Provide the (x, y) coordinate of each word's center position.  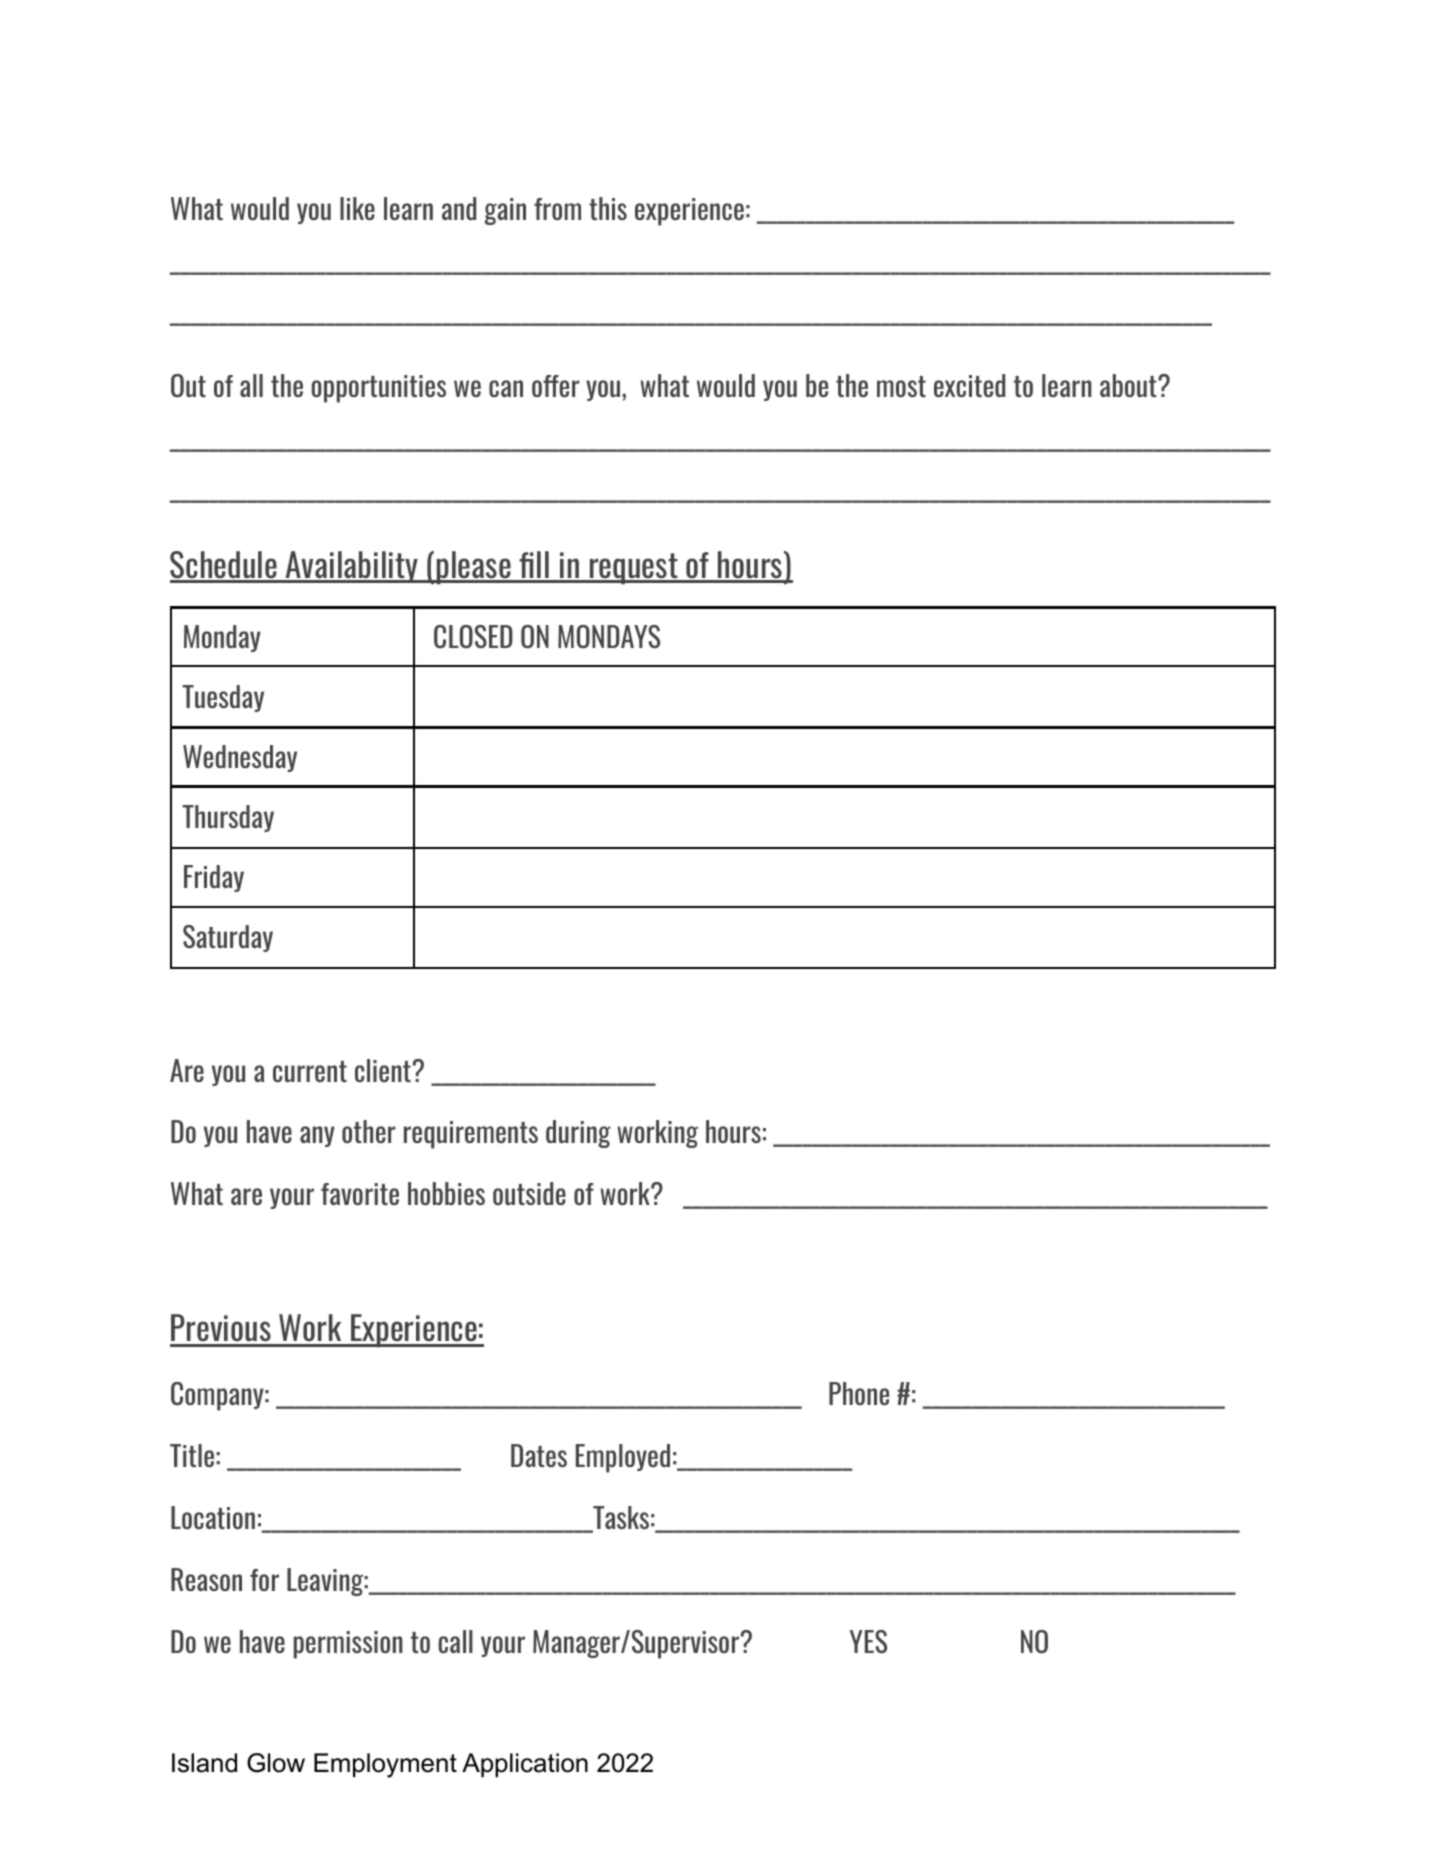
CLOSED (473, 636)
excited (969, 385)
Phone (859, 1393)
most (901, 386)
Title (192, 1455)
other (368, 1131)
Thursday (228, 818)
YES (868, 1641)
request (634, 569)
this (608, 208)
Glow (276, 1763)
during (578, 1134)
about (1129, 385)
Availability (352, 567)
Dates (539, 1455)
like (357, 208)
